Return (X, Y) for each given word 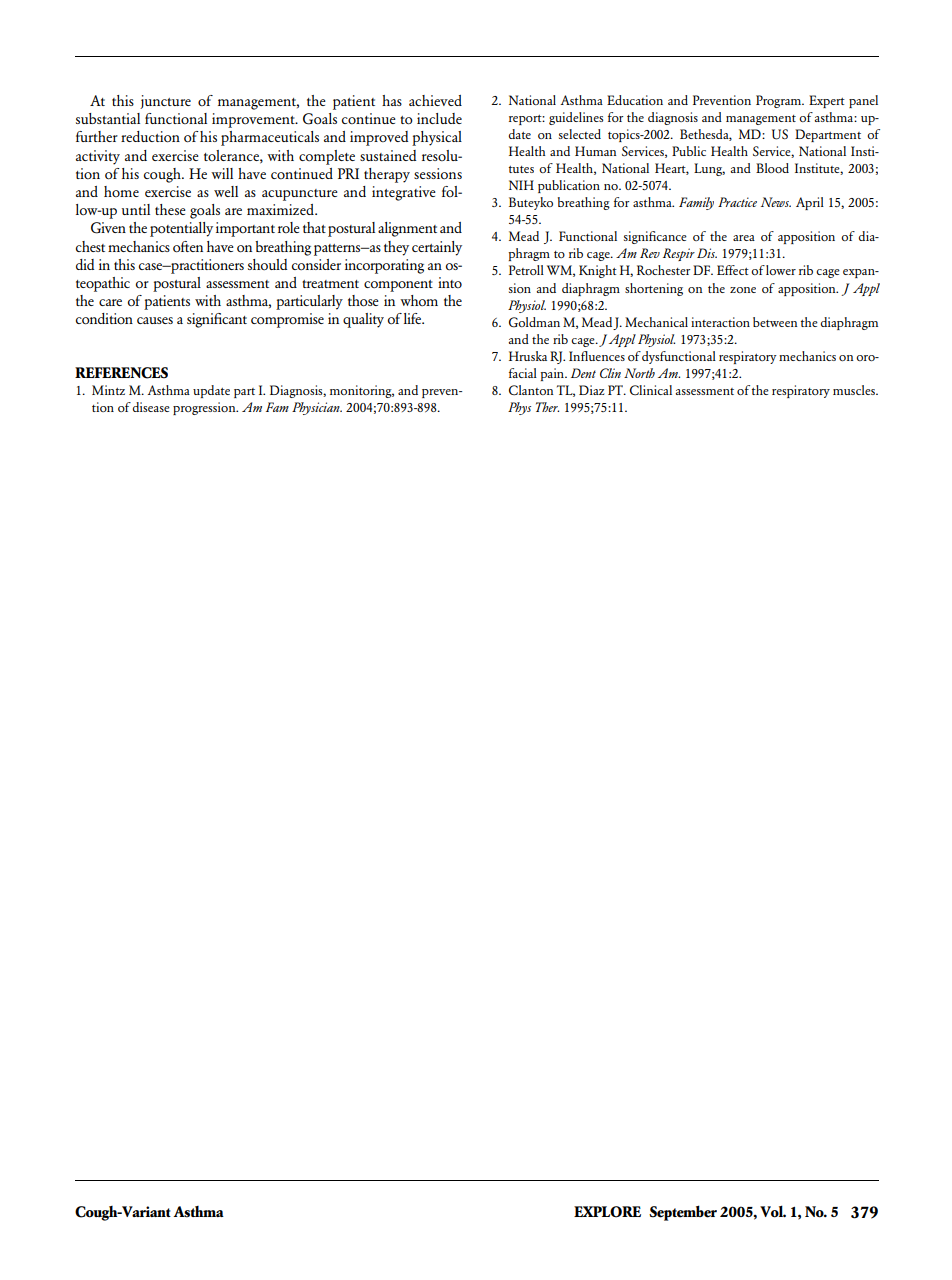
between (775, 322)
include (439, 118)
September (683, 1213)
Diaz (591, 390)
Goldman (534, 322)
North (639, 373)
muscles (855, 390)
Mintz (108, 390)
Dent (583, 373)
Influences (597, 356)
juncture (165, 102)
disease (151, 407)
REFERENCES (121, 373)
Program (780, 101)
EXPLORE (607, 1212)
